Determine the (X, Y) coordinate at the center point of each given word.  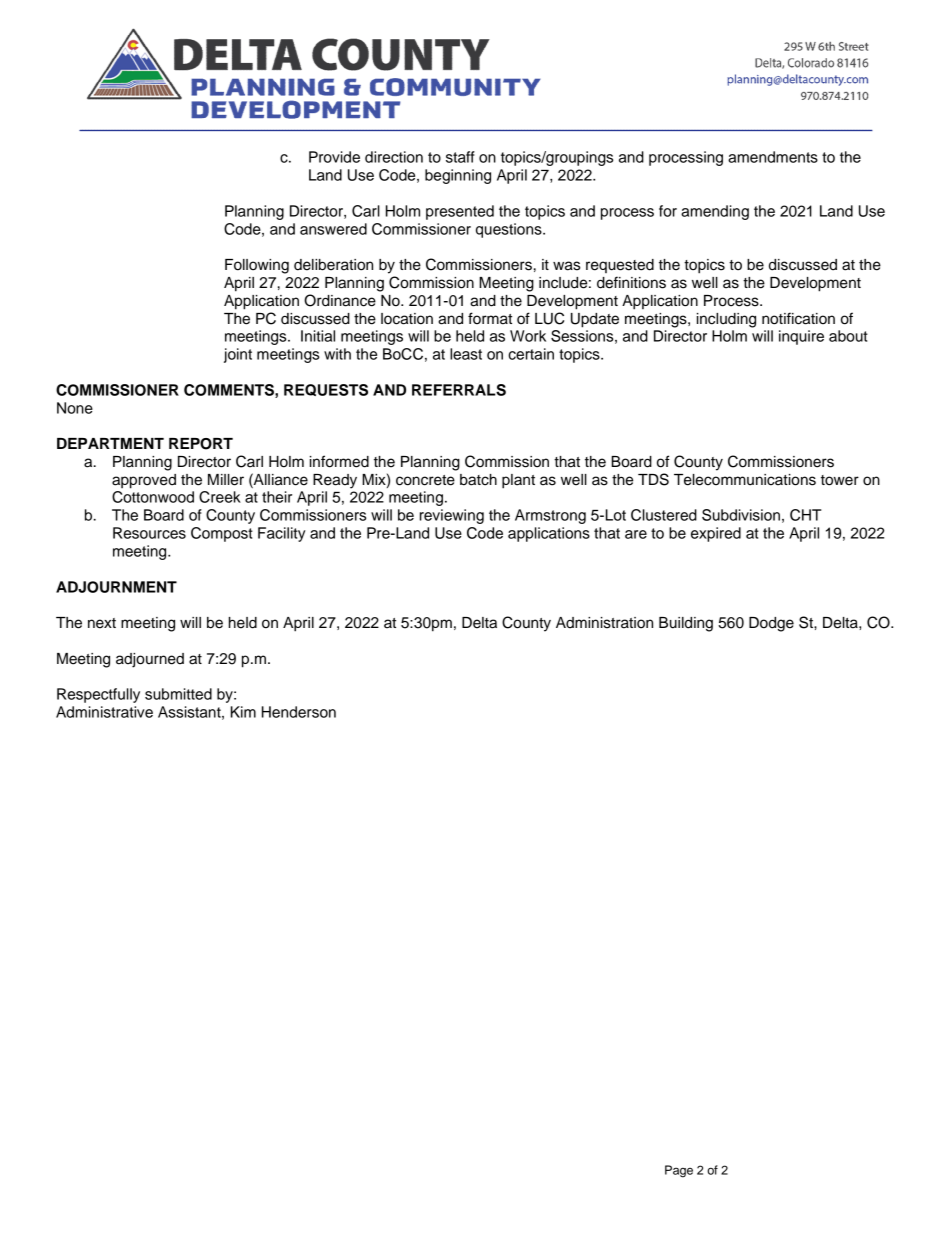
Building (686, 624)
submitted (178, 694)
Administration (604, 623)
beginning (458, 176)
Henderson (299, 712)
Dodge (771, 624)
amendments (773, 157)
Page (679, 1171)
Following (257, 266)
